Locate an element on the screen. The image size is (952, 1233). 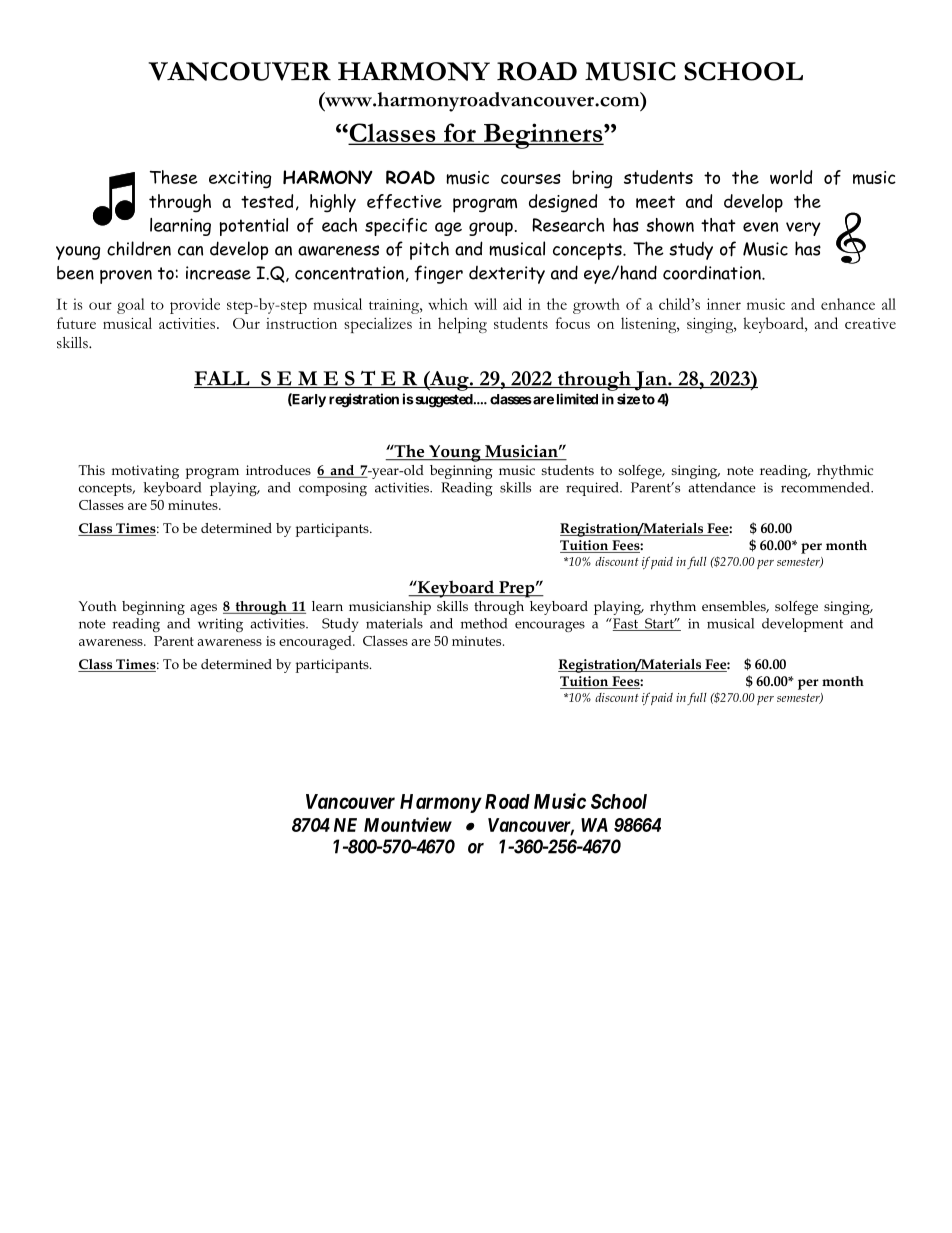
method is located at coordinates (484, 623).
